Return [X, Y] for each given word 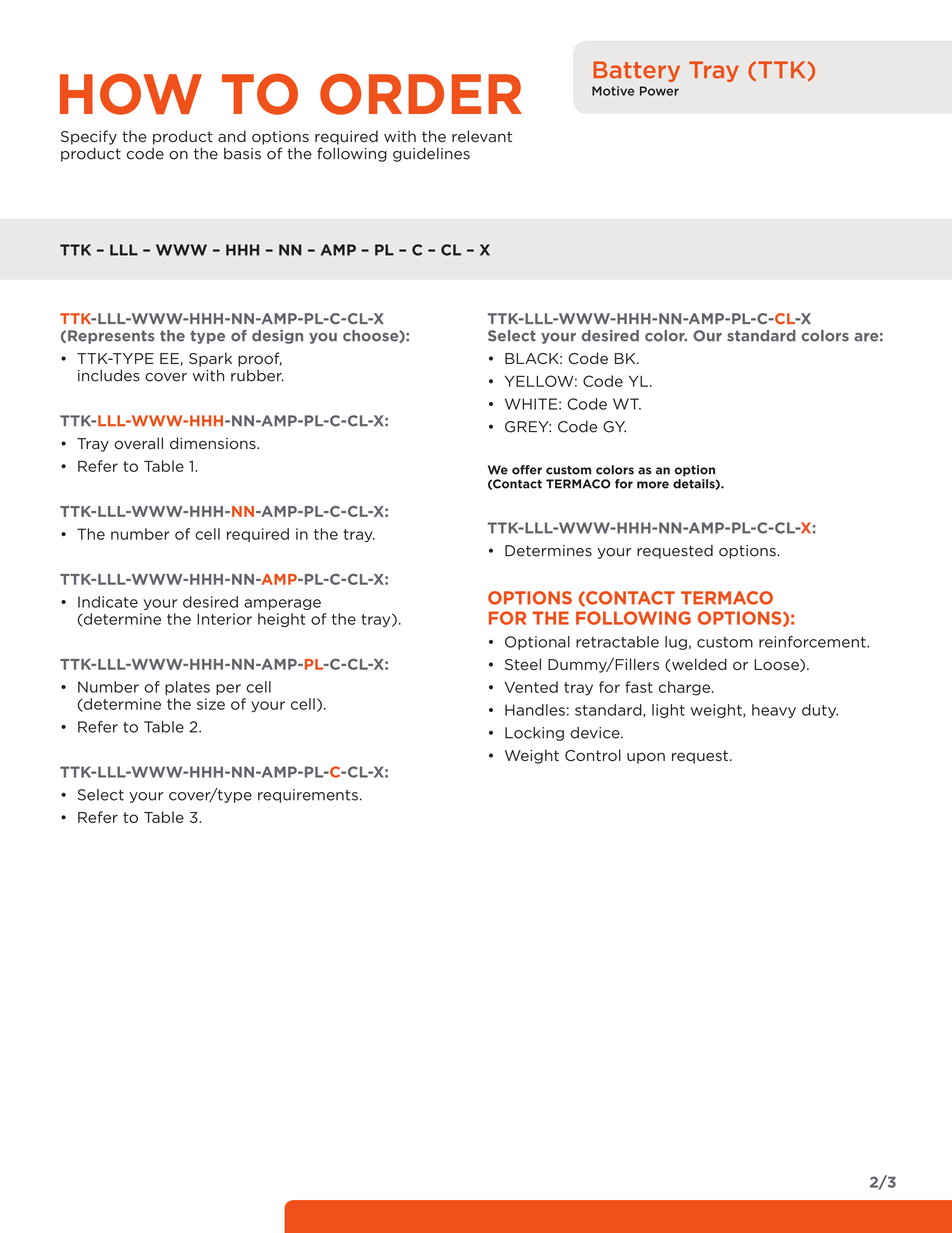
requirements [308, 796]
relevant [482, 136]
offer [527, 470]
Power [659, 91]
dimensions [214, 443]
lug [676, 643]
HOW [131, 94]
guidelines [431, 154]
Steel [523, 664]
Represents [111, 337]
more [653, 485]
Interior [224, 619]
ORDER [421, 94]
